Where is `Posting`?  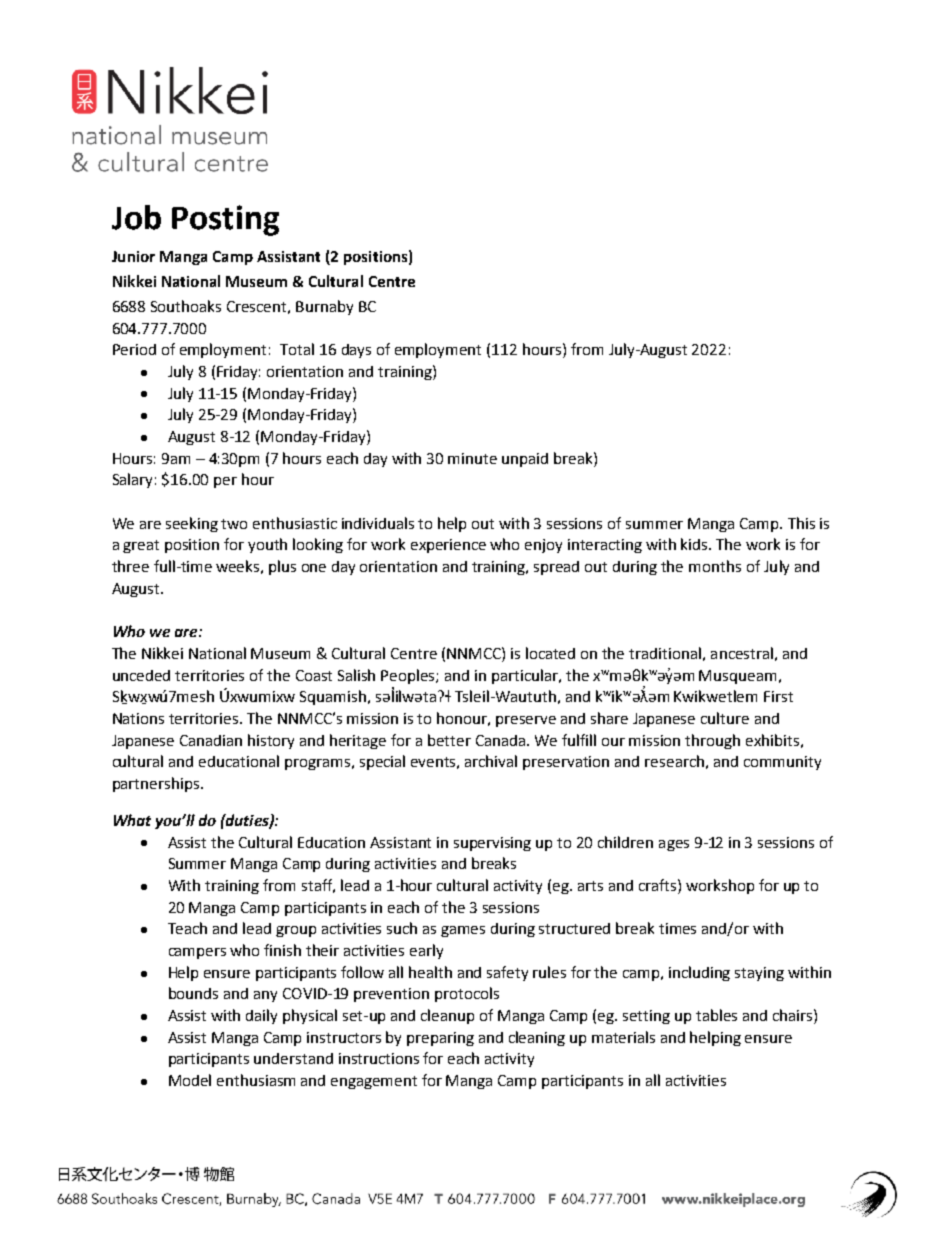
Posting is located at coordinates (225, 220).
